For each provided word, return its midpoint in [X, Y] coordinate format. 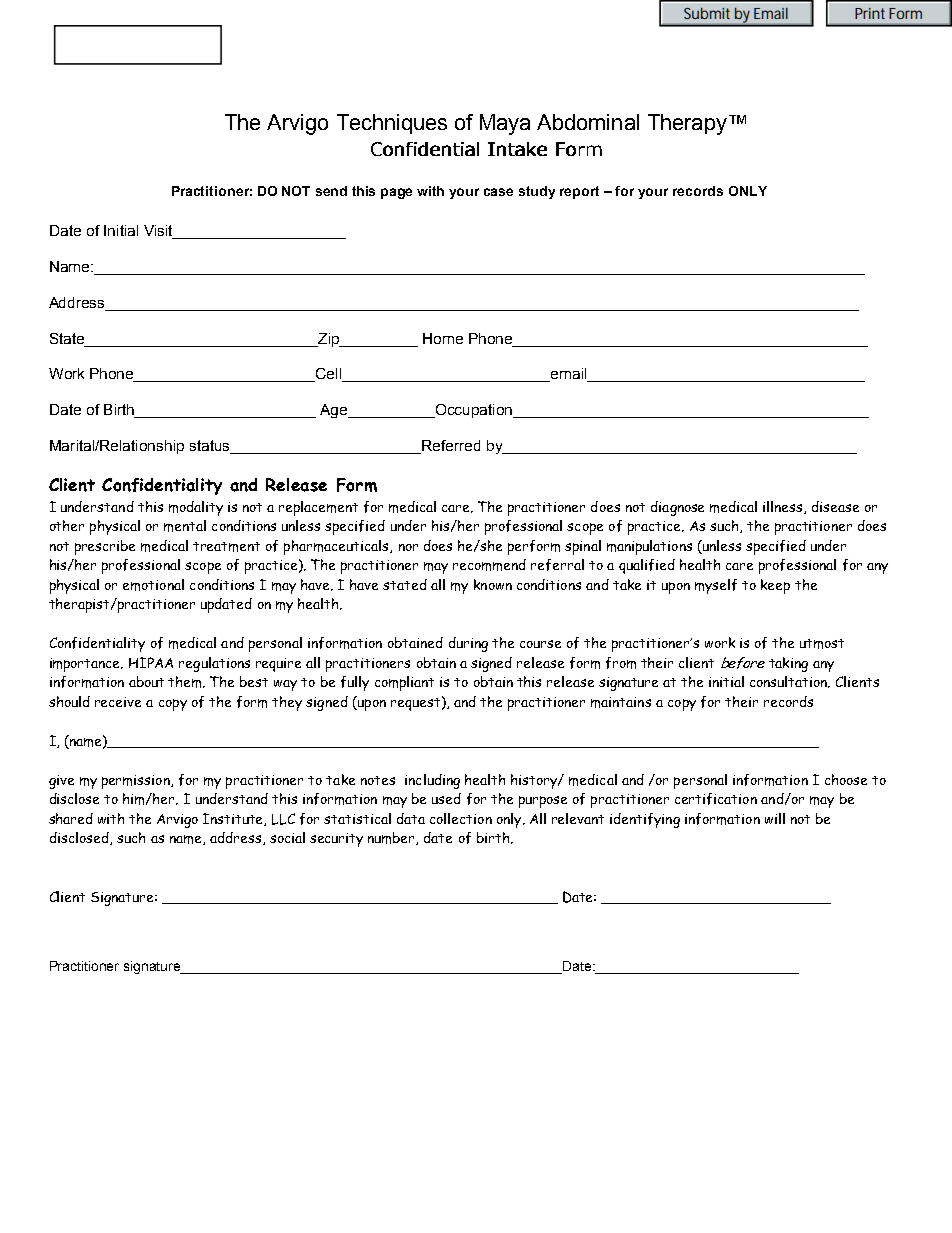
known [493, 584]
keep [775, 586]
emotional [153, 585]
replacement [318, 508]
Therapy [687, 124]
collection [461, 818]
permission [137, 782]
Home [443, 338]
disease [835, 506]
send [331, 191]
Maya [505, 124]
